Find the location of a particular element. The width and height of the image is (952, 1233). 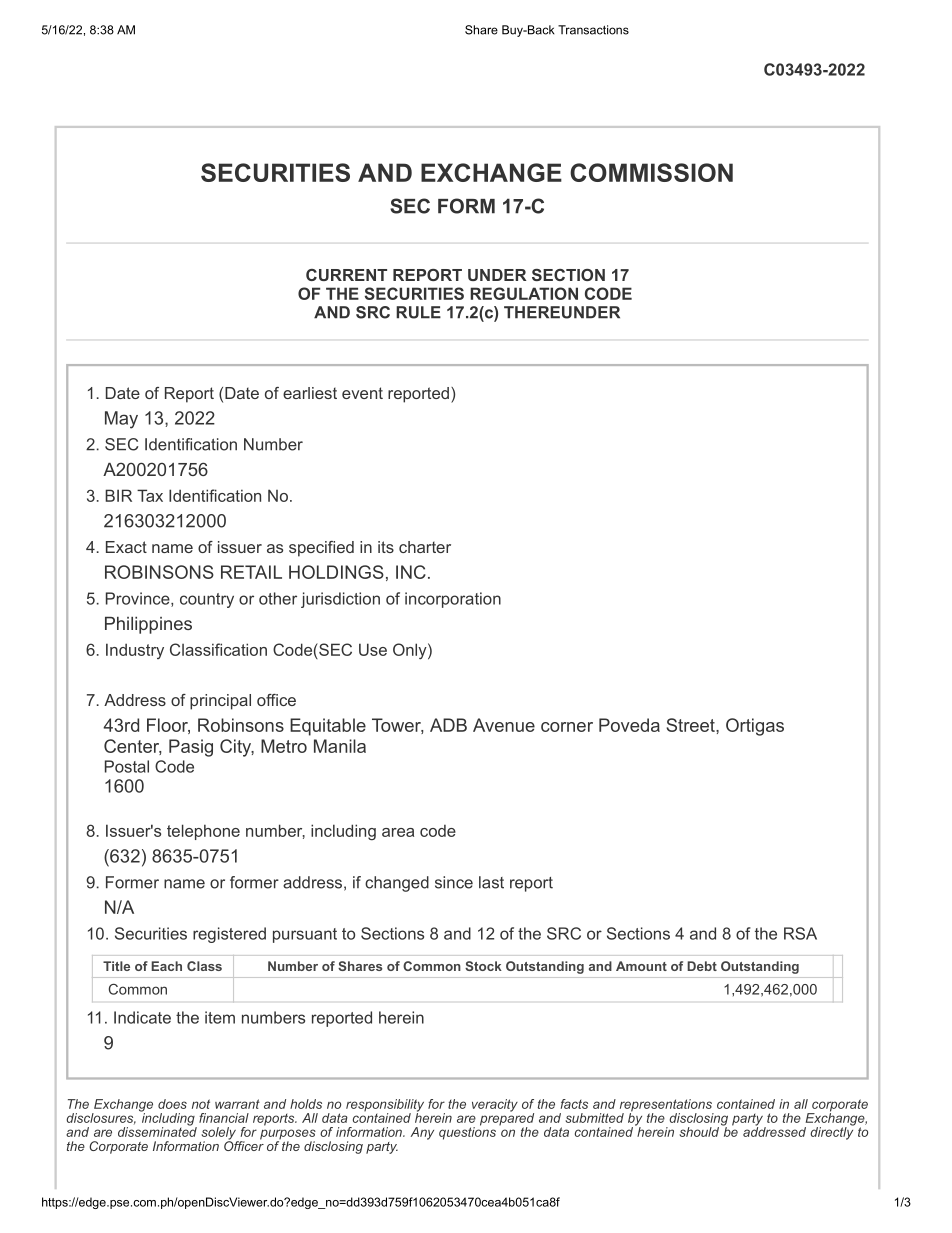

COMMISSION is located at coordinates (651, 172).
